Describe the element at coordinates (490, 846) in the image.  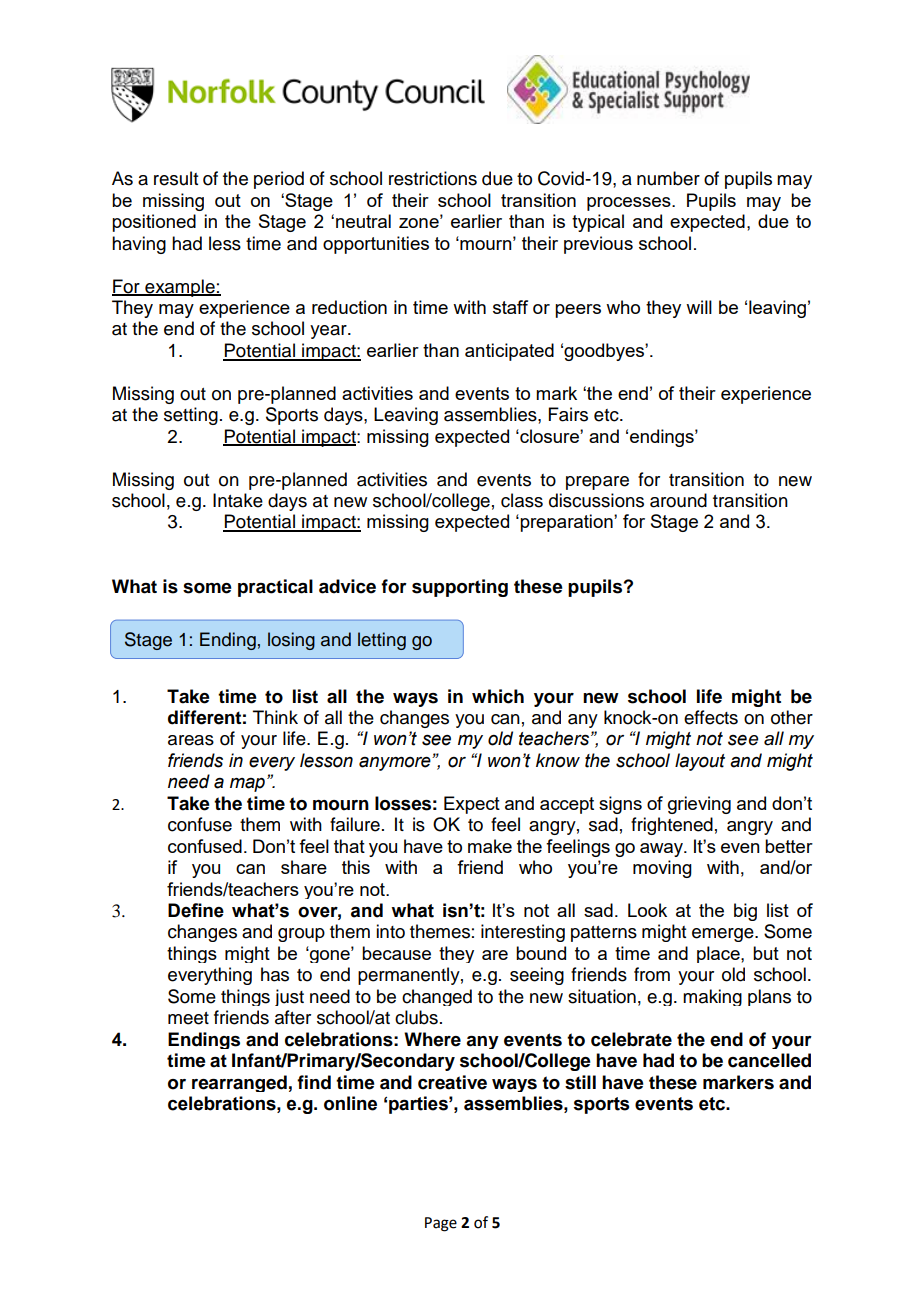
I see `make` at that location.
